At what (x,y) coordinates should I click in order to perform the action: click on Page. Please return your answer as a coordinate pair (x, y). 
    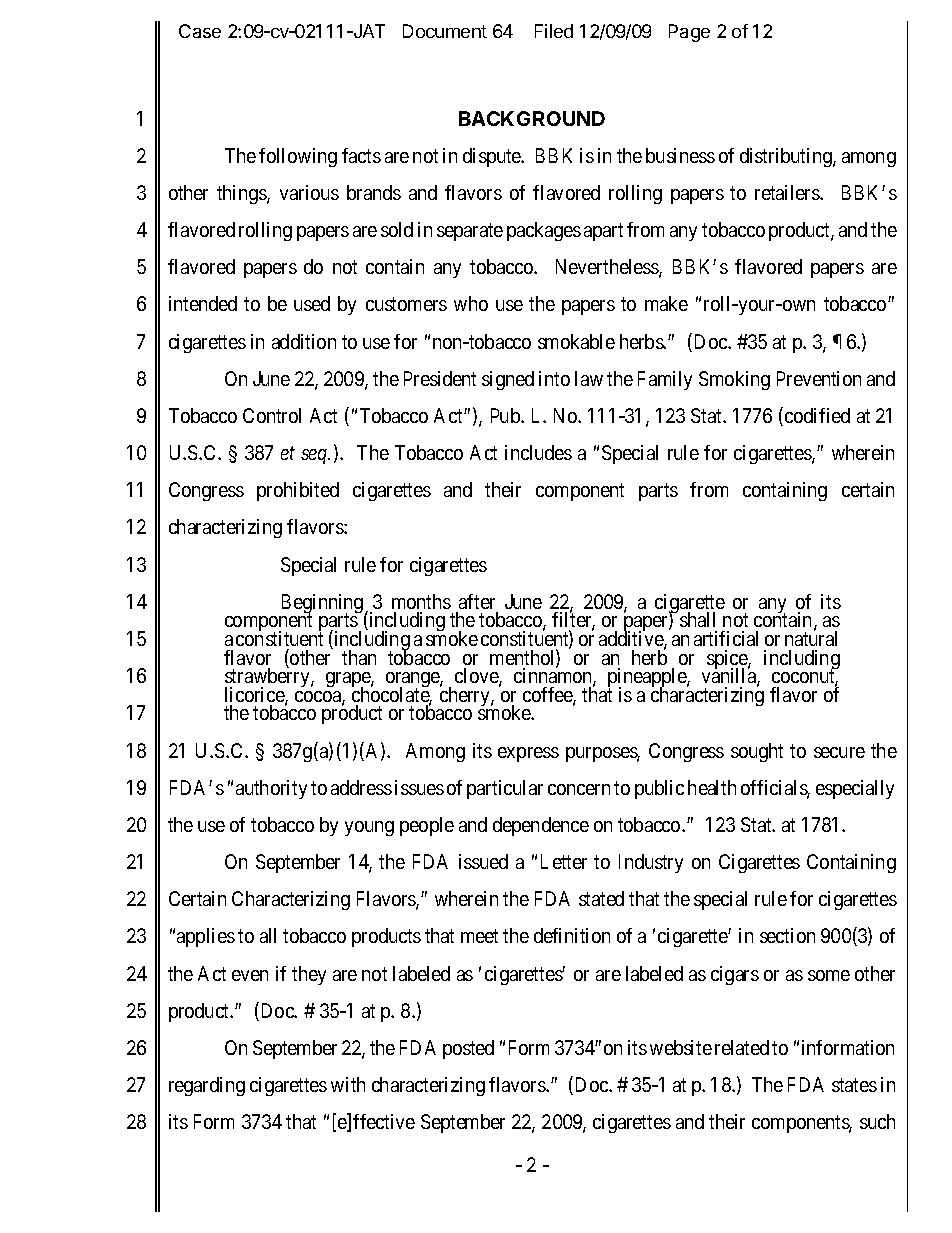
    Looking at the image, I should click on (689, 33).
